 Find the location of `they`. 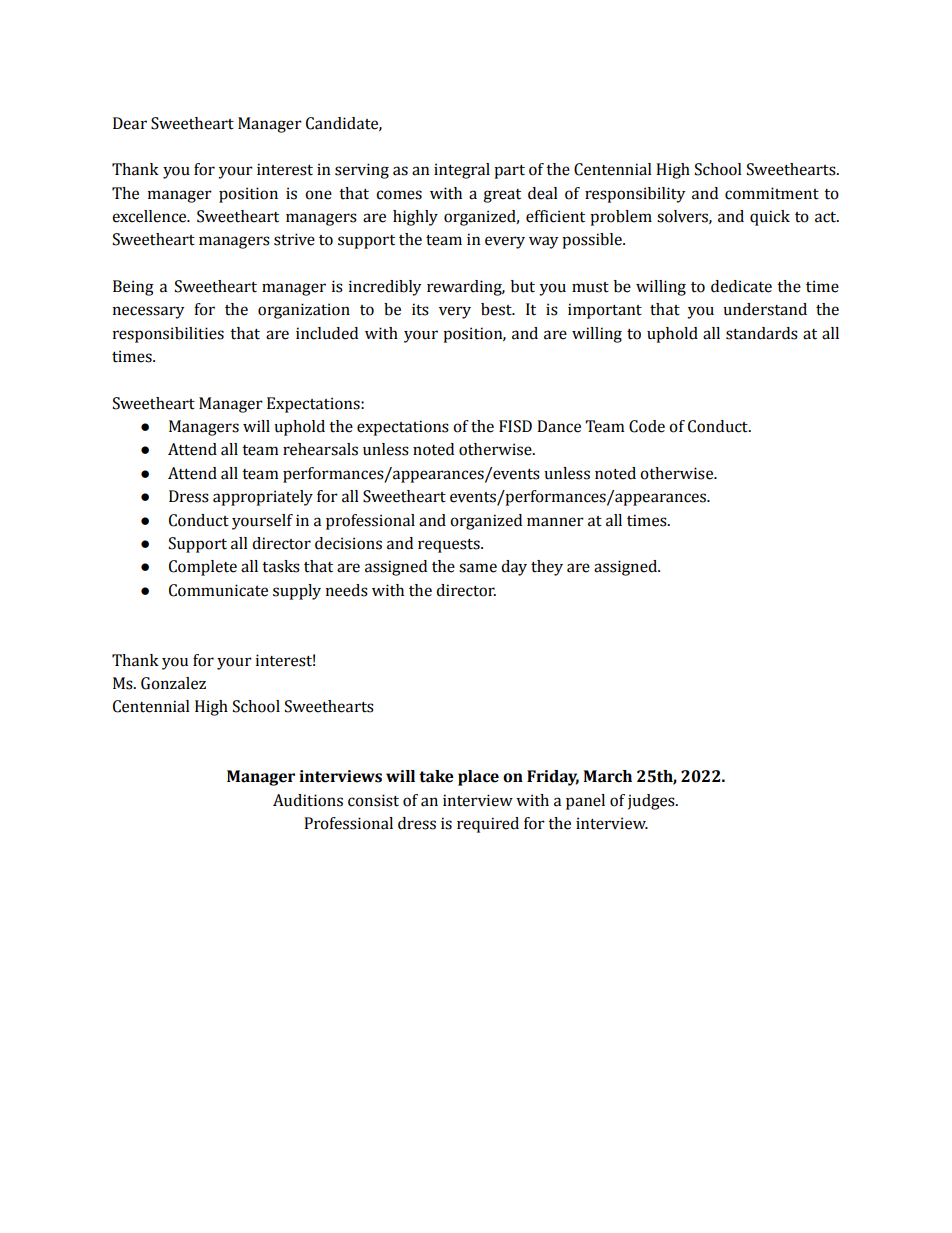

they is located at coordinates (547, 568).
